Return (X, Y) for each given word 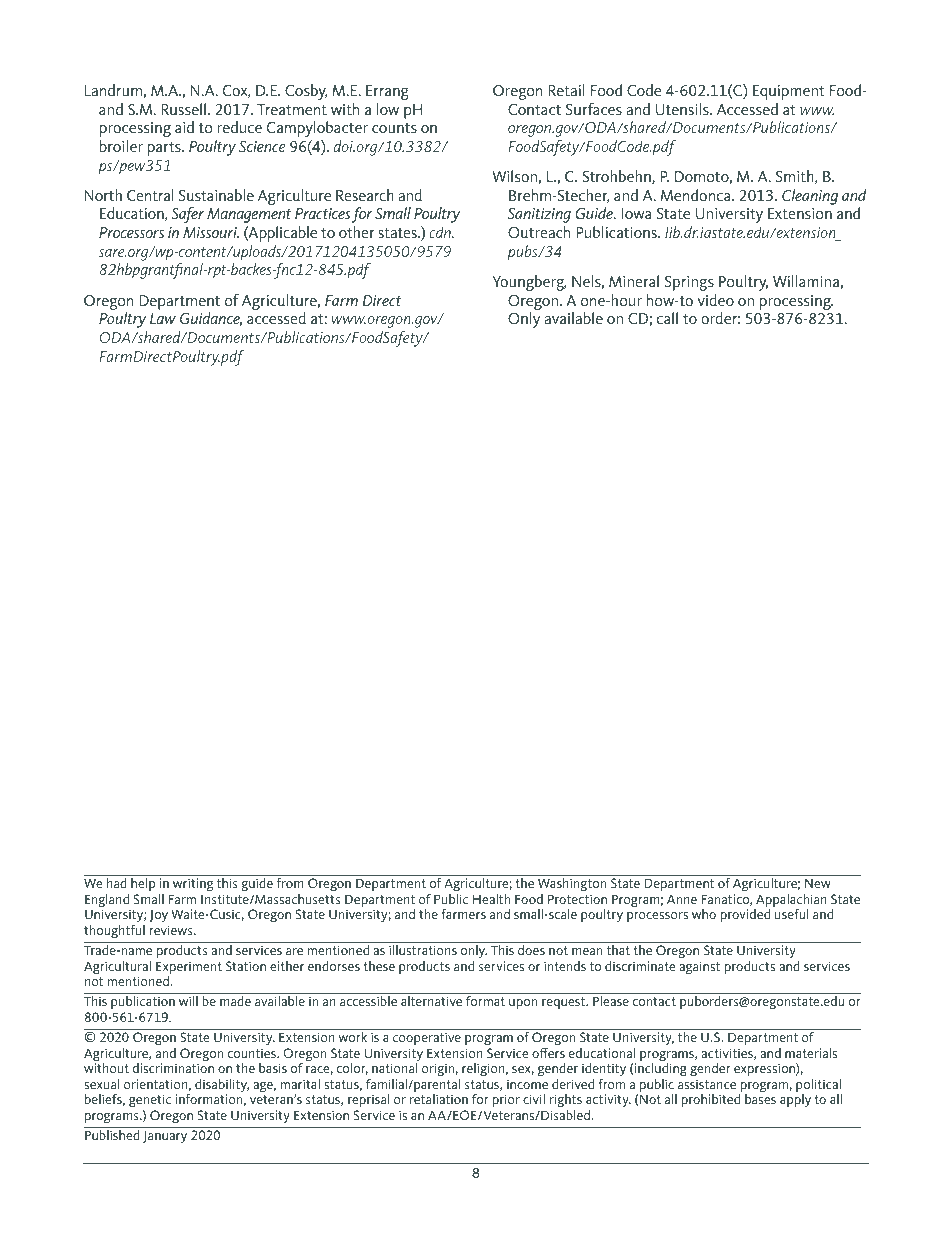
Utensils (683, 109)
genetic (150, 1102)
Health (491, 899)
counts (394, 128)
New (818, 883)
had (117, 883)
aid (184, 127)
